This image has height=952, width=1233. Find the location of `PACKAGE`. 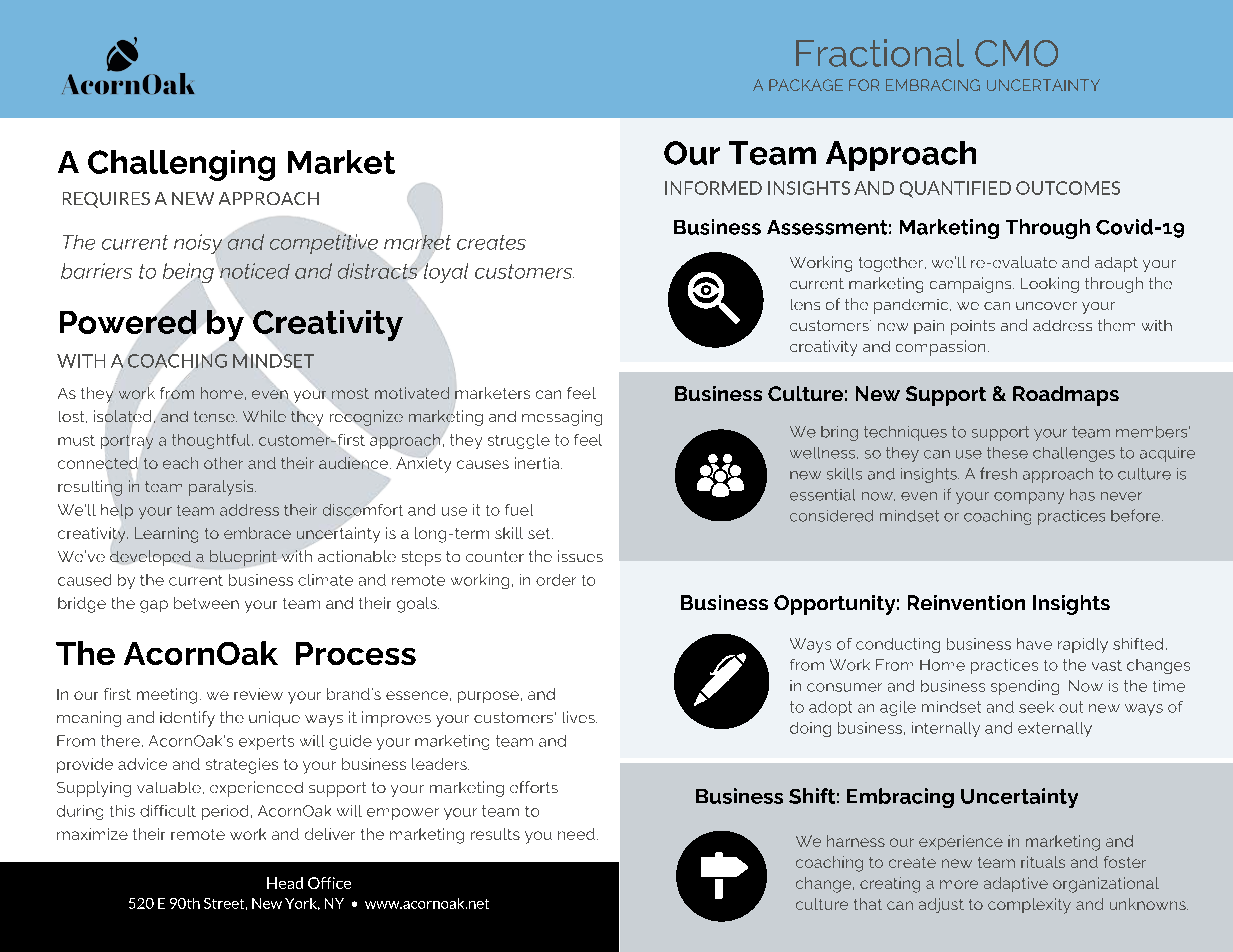

PACKAGE is located at coordinates (806, 85).
